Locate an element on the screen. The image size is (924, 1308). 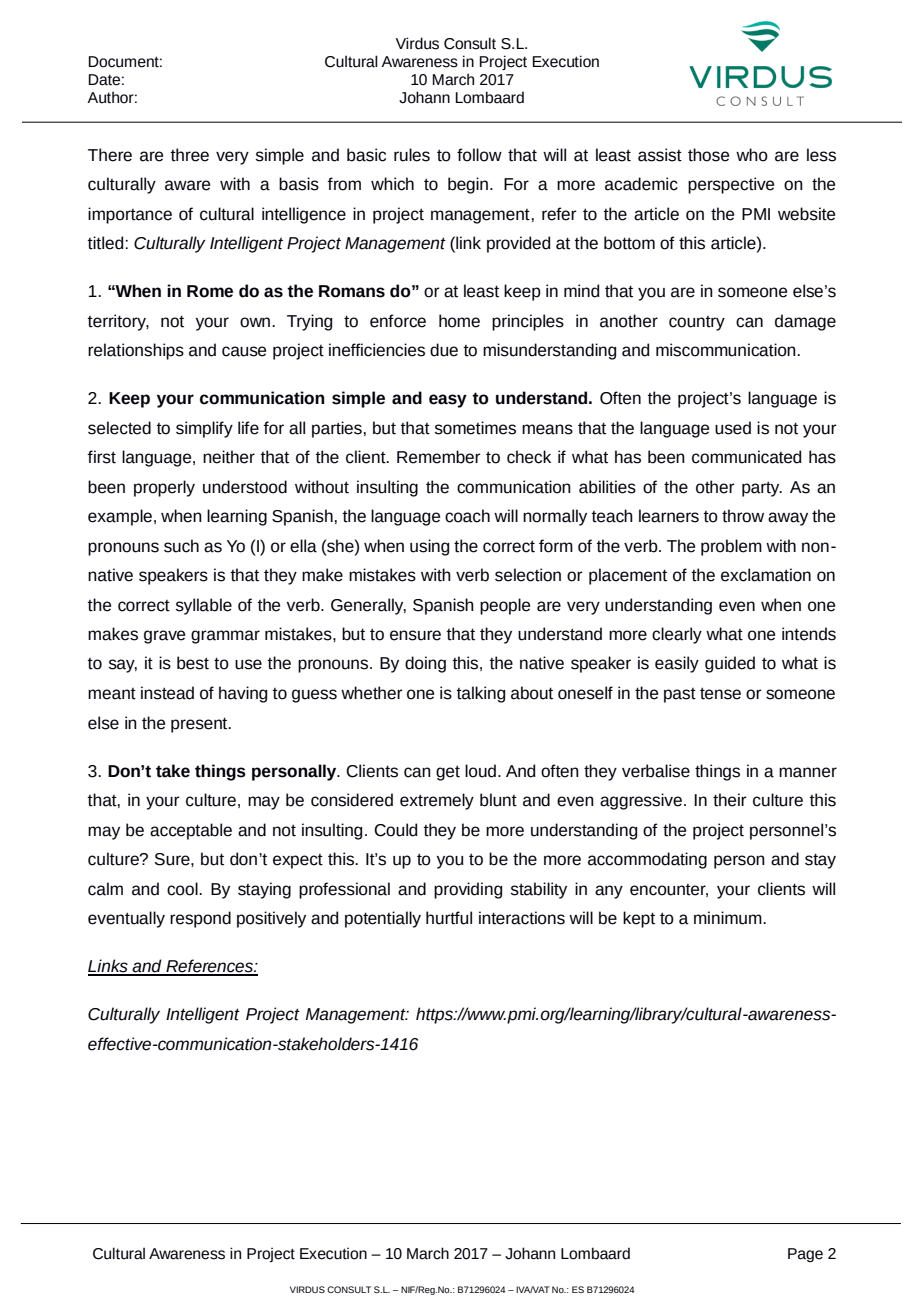
three is located at coordinates (190, 155).
